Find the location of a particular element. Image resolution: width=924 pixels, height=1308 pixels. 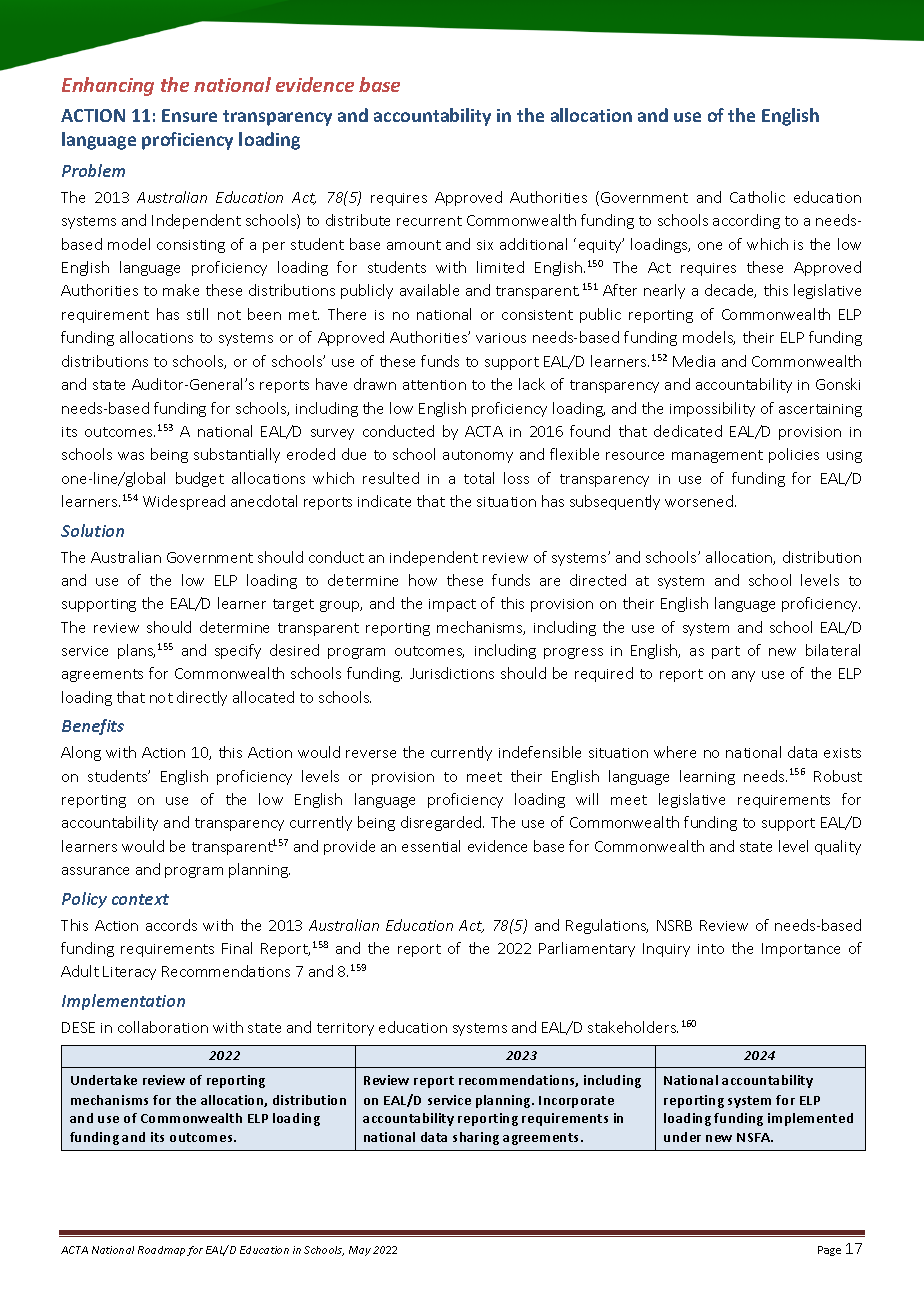

impossibility is located at coordinates (712, 409).
